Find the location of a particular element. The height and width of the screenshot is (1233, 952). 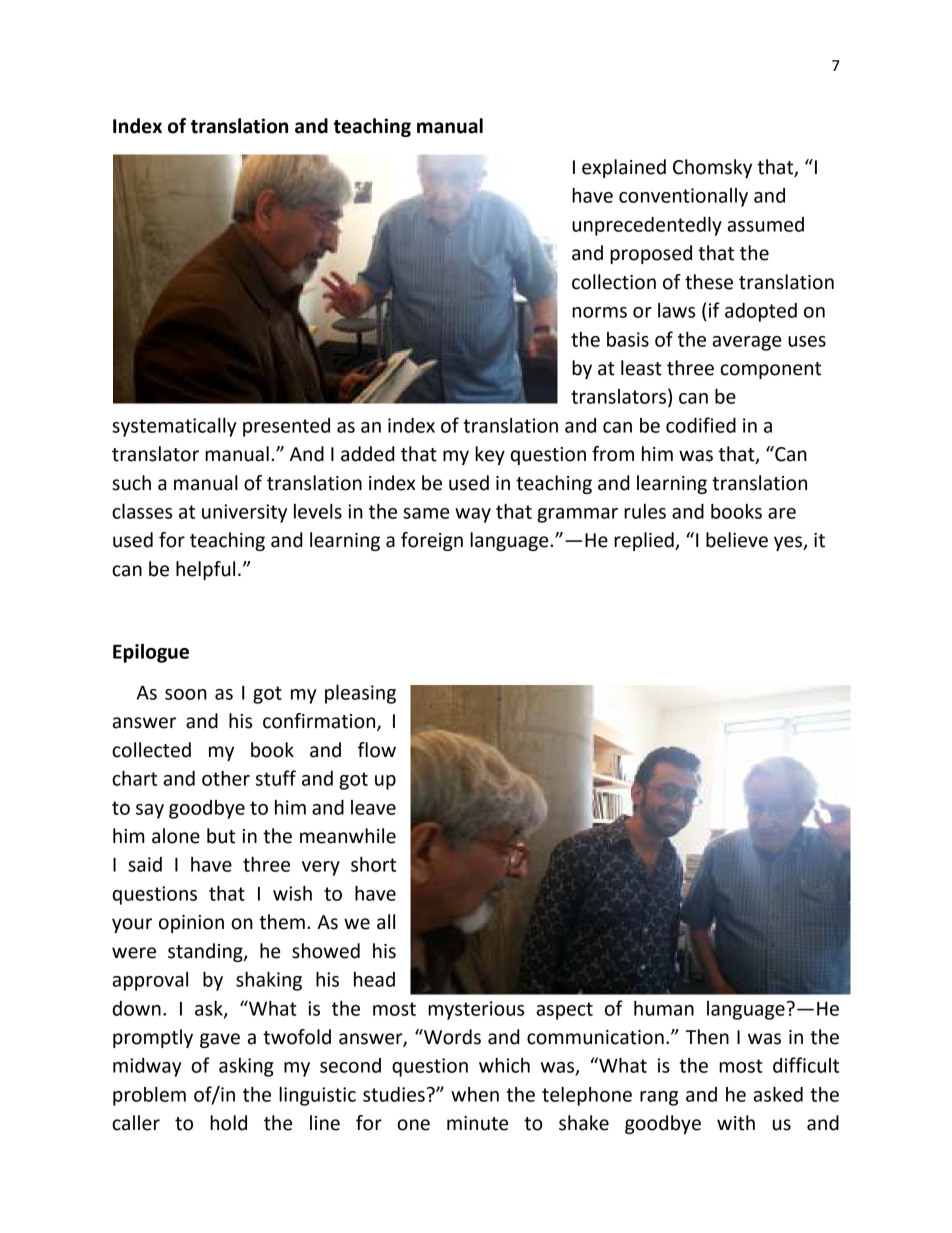

pleasing is located at coordinates (360, 694).
